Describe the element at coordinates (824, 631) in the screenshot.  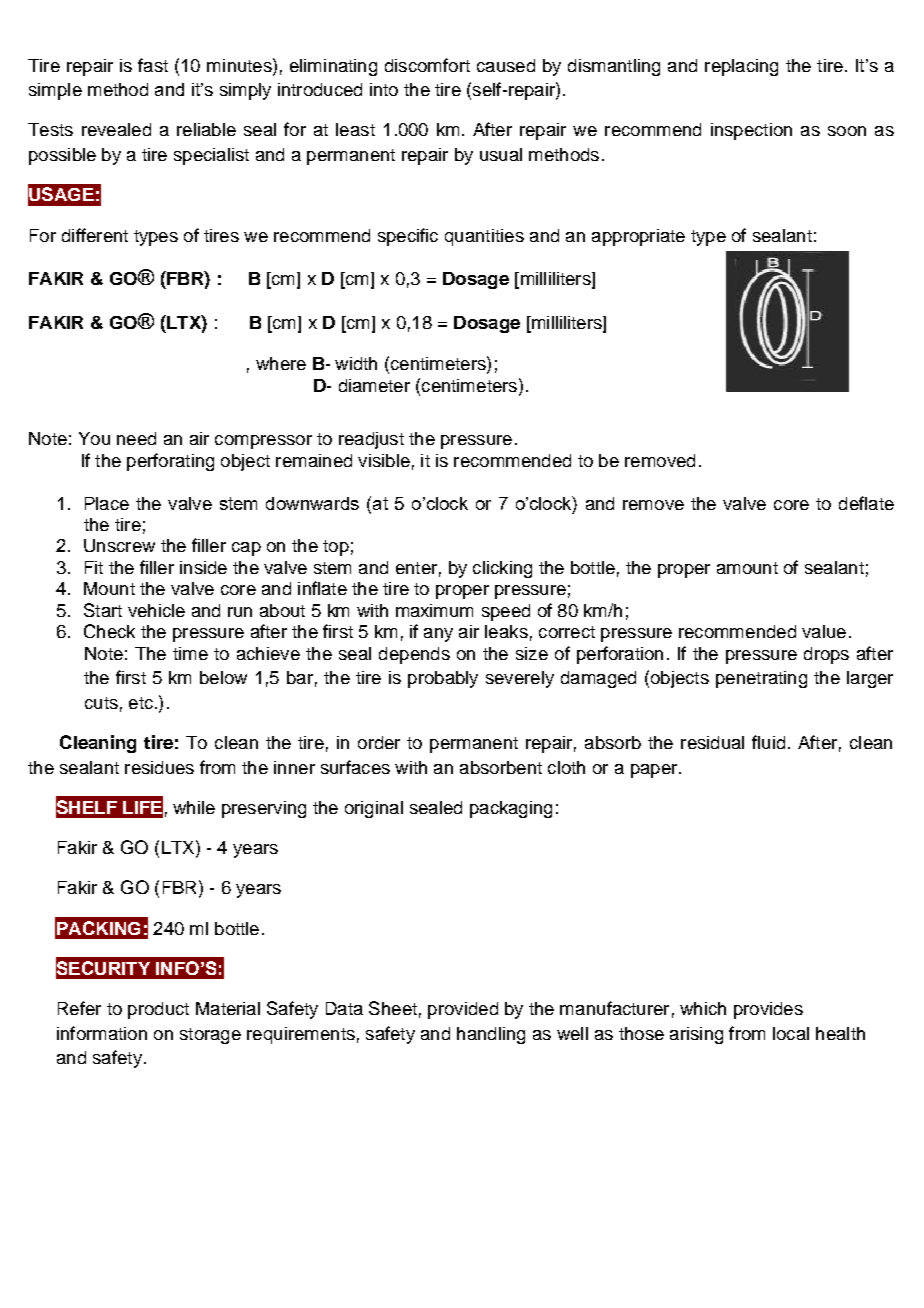
I see `value` at that location.
